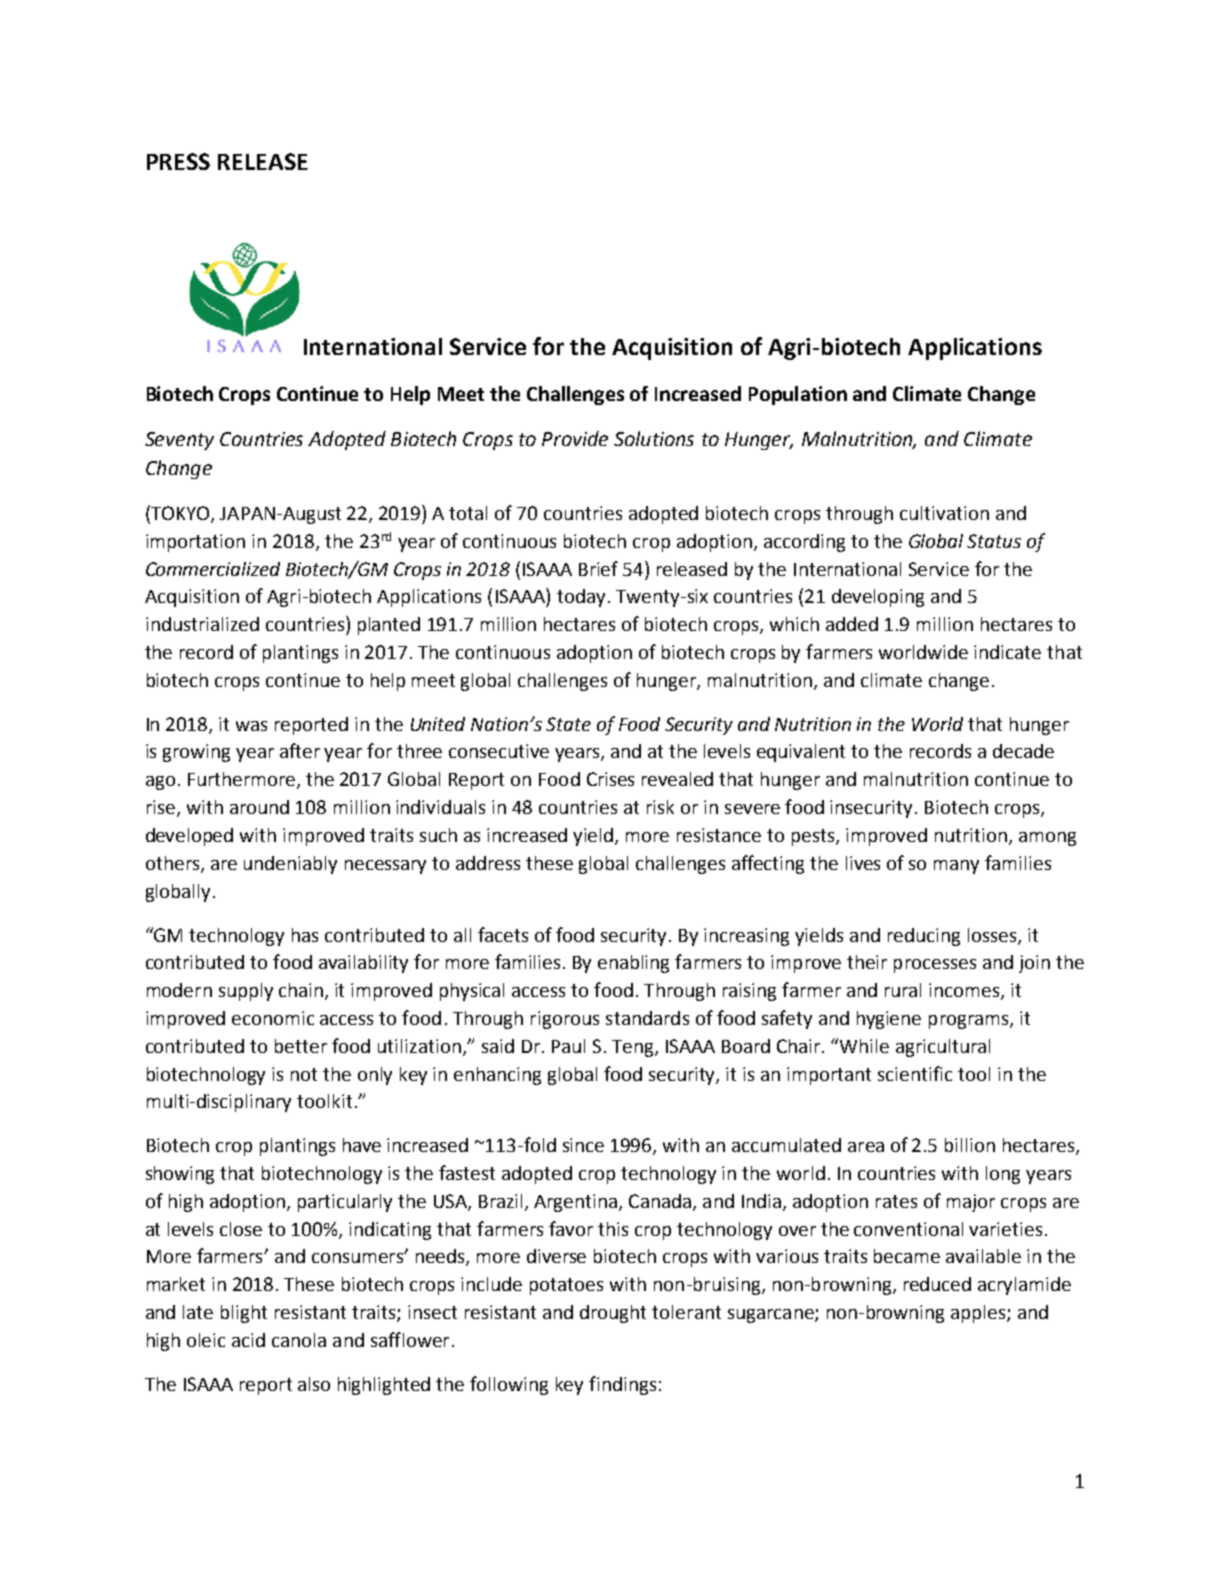  I want to click on Population, so click(798, 395).
